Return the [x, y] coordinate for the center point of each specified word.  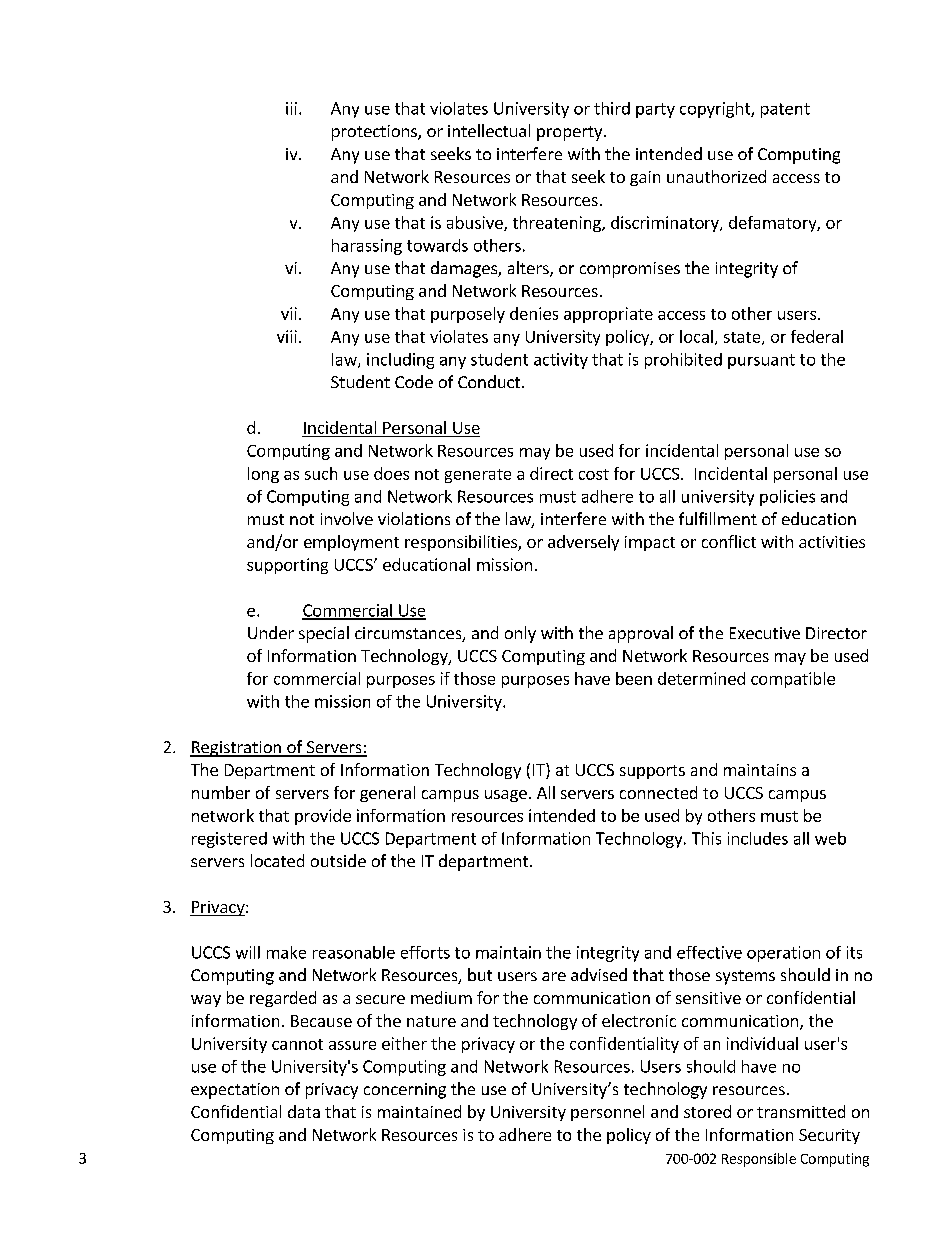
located [277, 860]
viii [287, 336]
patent [785, 110]
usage [506, 796]
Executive [765, 633]
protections [375, 133]
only [520, 634]
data [304, 1111]
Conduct [489, 381]
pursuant [761, 361]
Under [271, 632]
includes [758, 838]
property [571, 133]
